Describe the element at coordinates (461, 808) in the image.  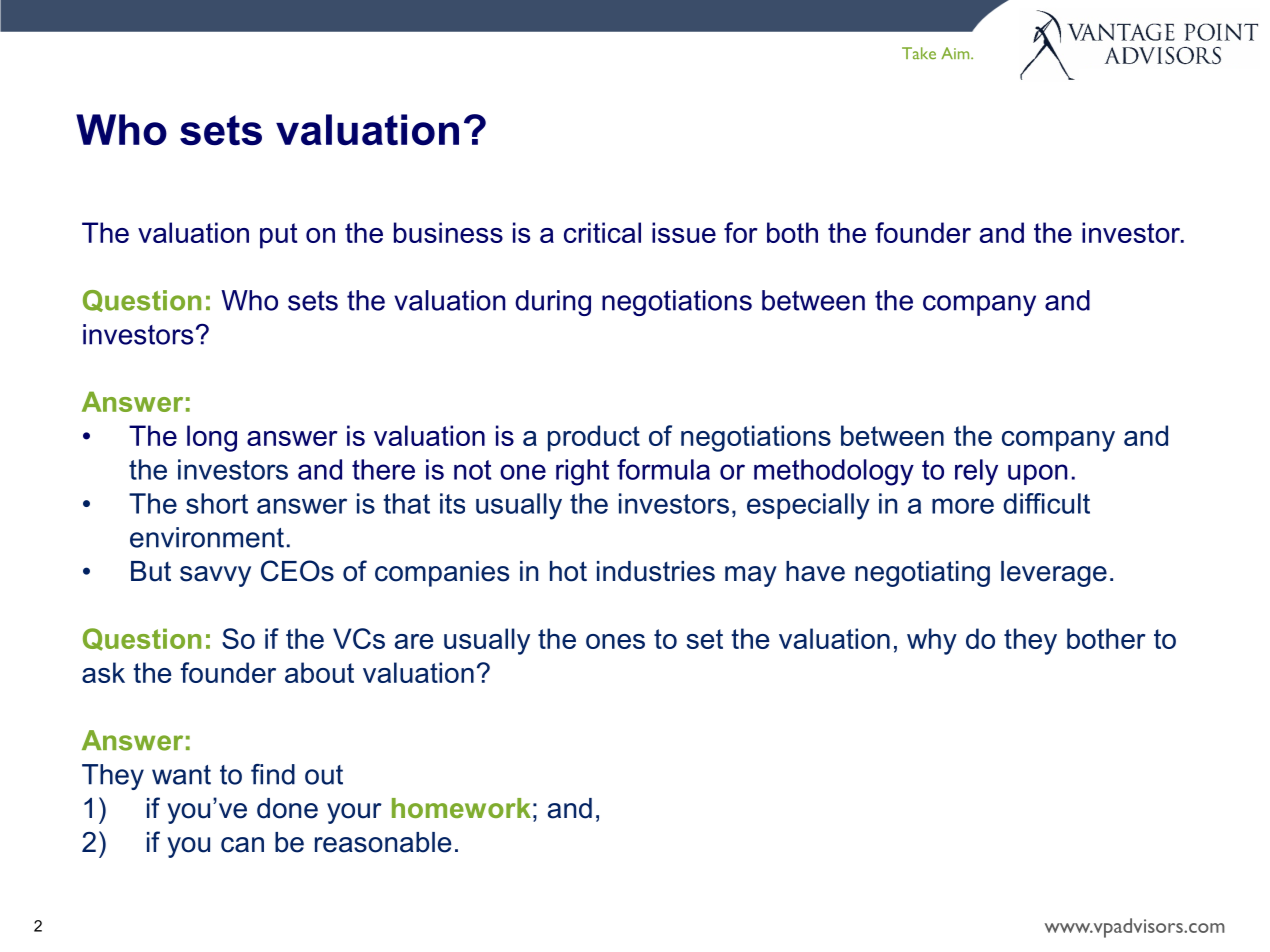
I see `homework` at that location.
